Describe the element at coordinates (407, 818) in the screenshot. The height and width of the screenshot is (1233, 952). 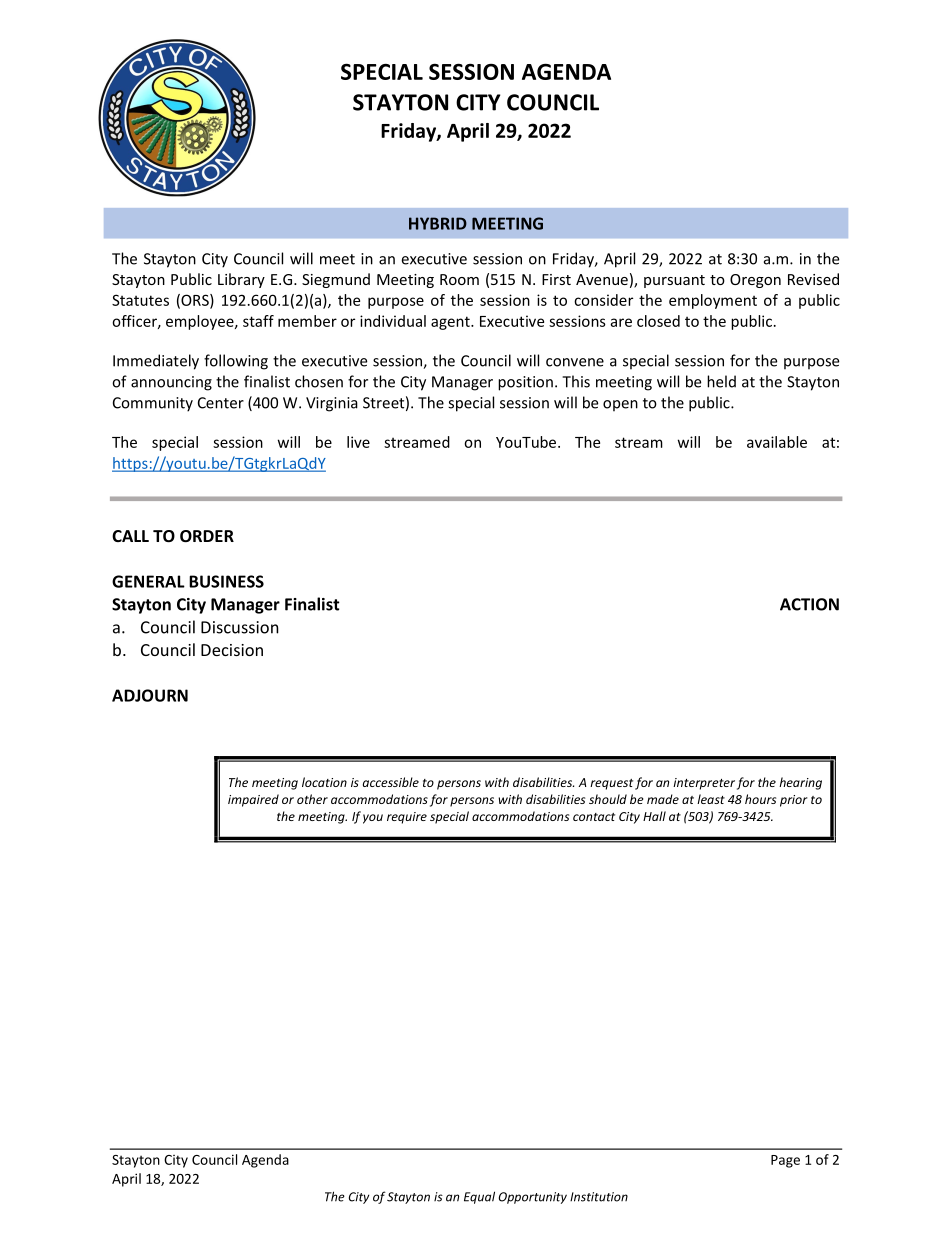
I see `require` at that location.
